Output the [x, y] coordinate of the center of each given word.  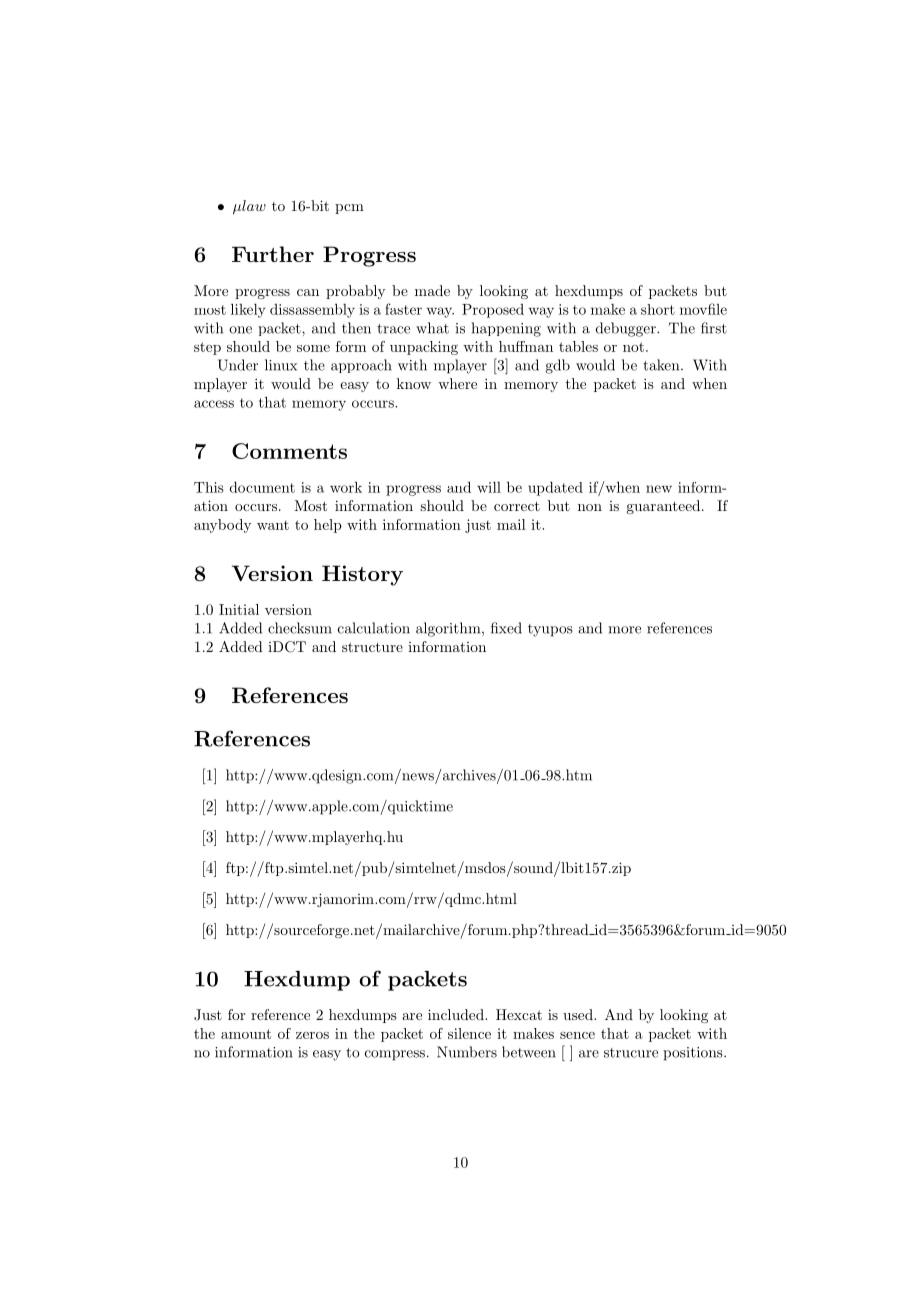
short [658, 309]
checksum [300, 628]
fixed [506, 628]
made [432, 290]
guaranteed [664, 507]
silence [469, 1033]
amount [246, 1034]
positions [694, 1054]
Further [273, 254]
